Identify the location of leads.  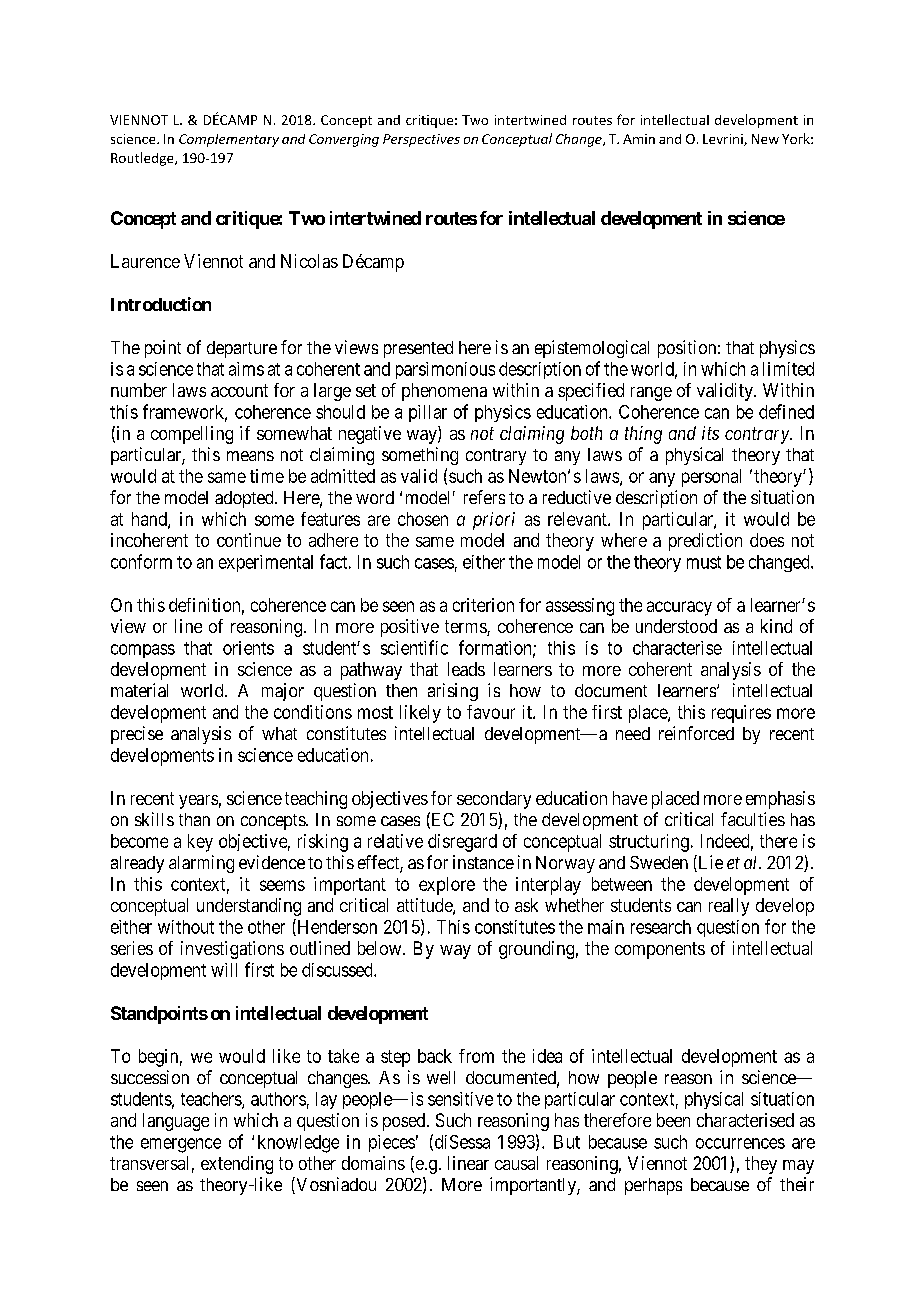
(466, 669).
